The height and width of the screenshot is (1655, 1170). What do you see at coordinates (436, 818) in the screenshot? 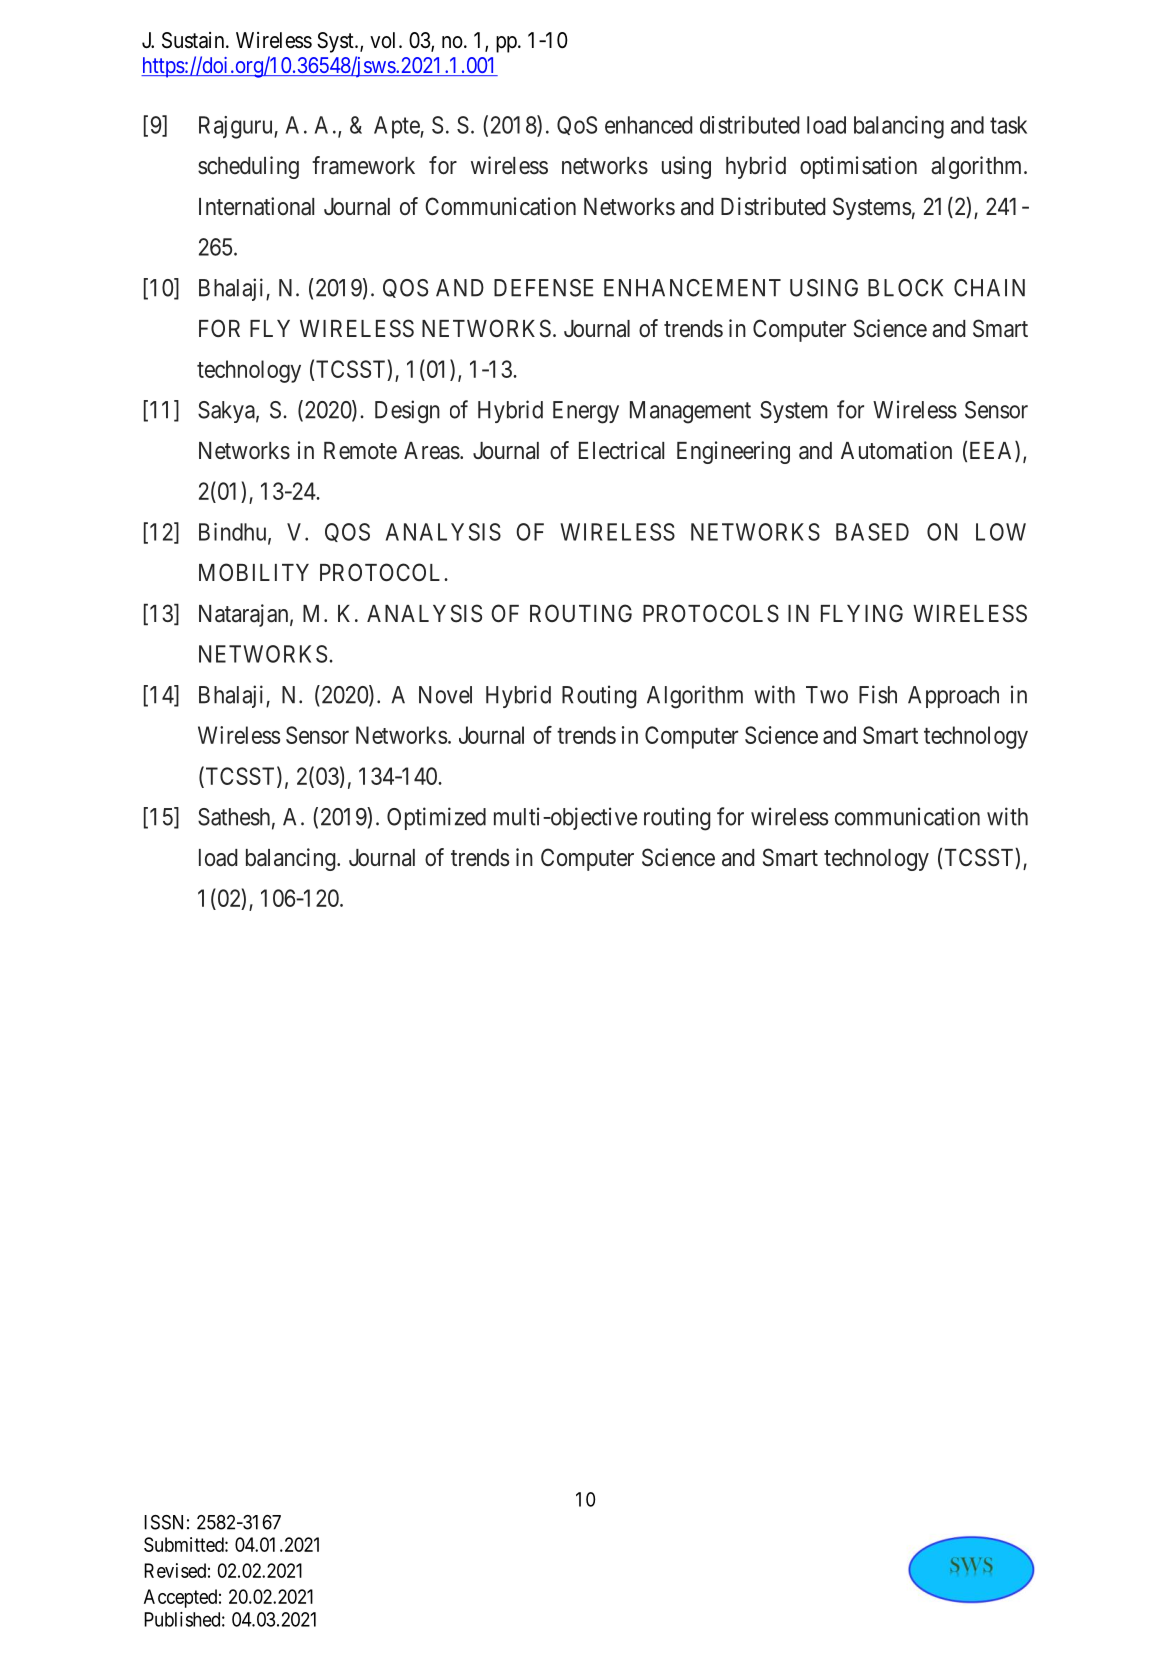
I see `Optimized` at bounding box center [436, 818].
